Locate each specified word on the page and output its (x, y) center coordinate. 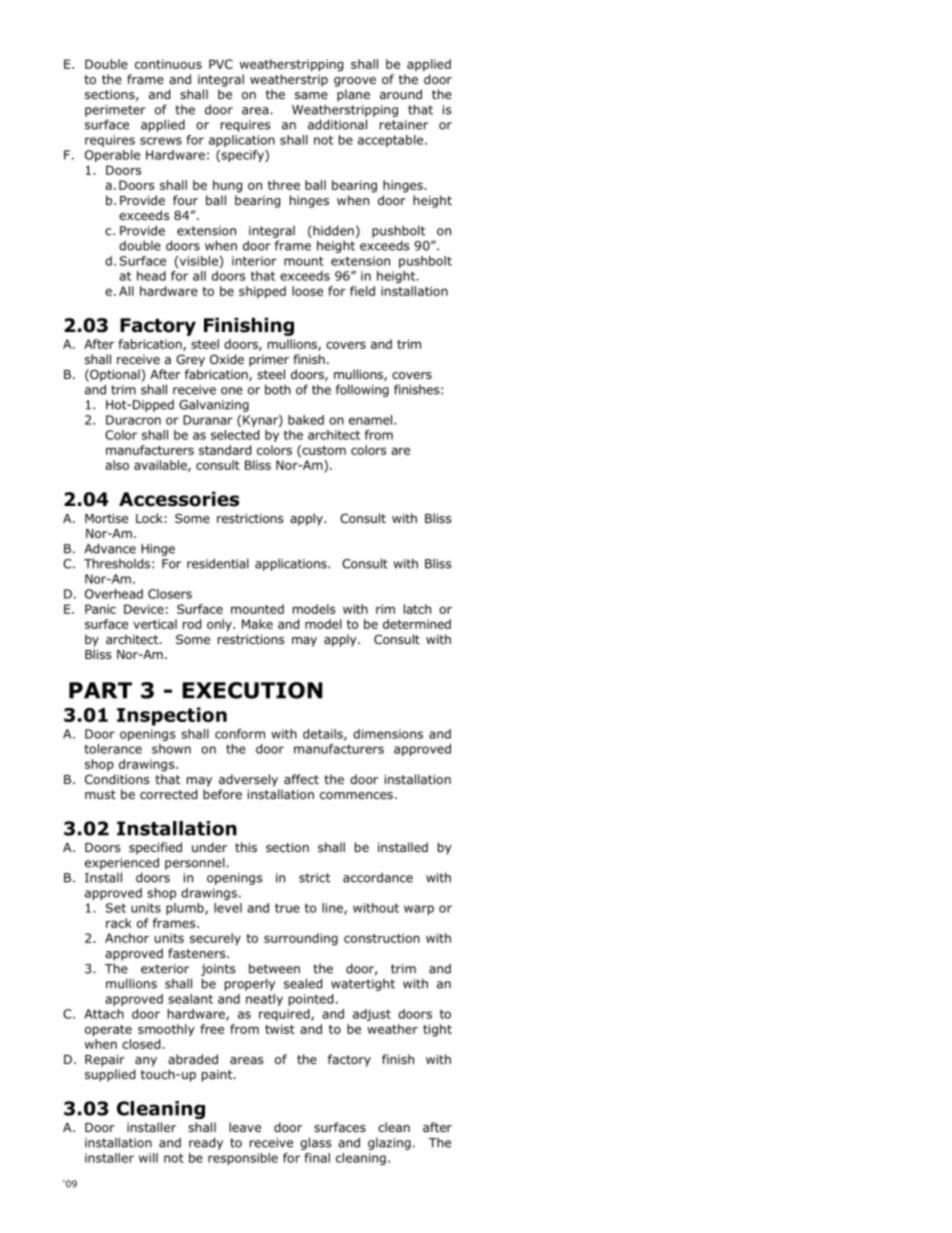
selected (235, 435)
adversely (248, 780)
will (148, 1158)
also (117, 465)
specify (242, 156)
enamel (370, 420)
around (401, 94)
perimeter (115, 111)
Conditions (117, 779)
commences (356, 795)
